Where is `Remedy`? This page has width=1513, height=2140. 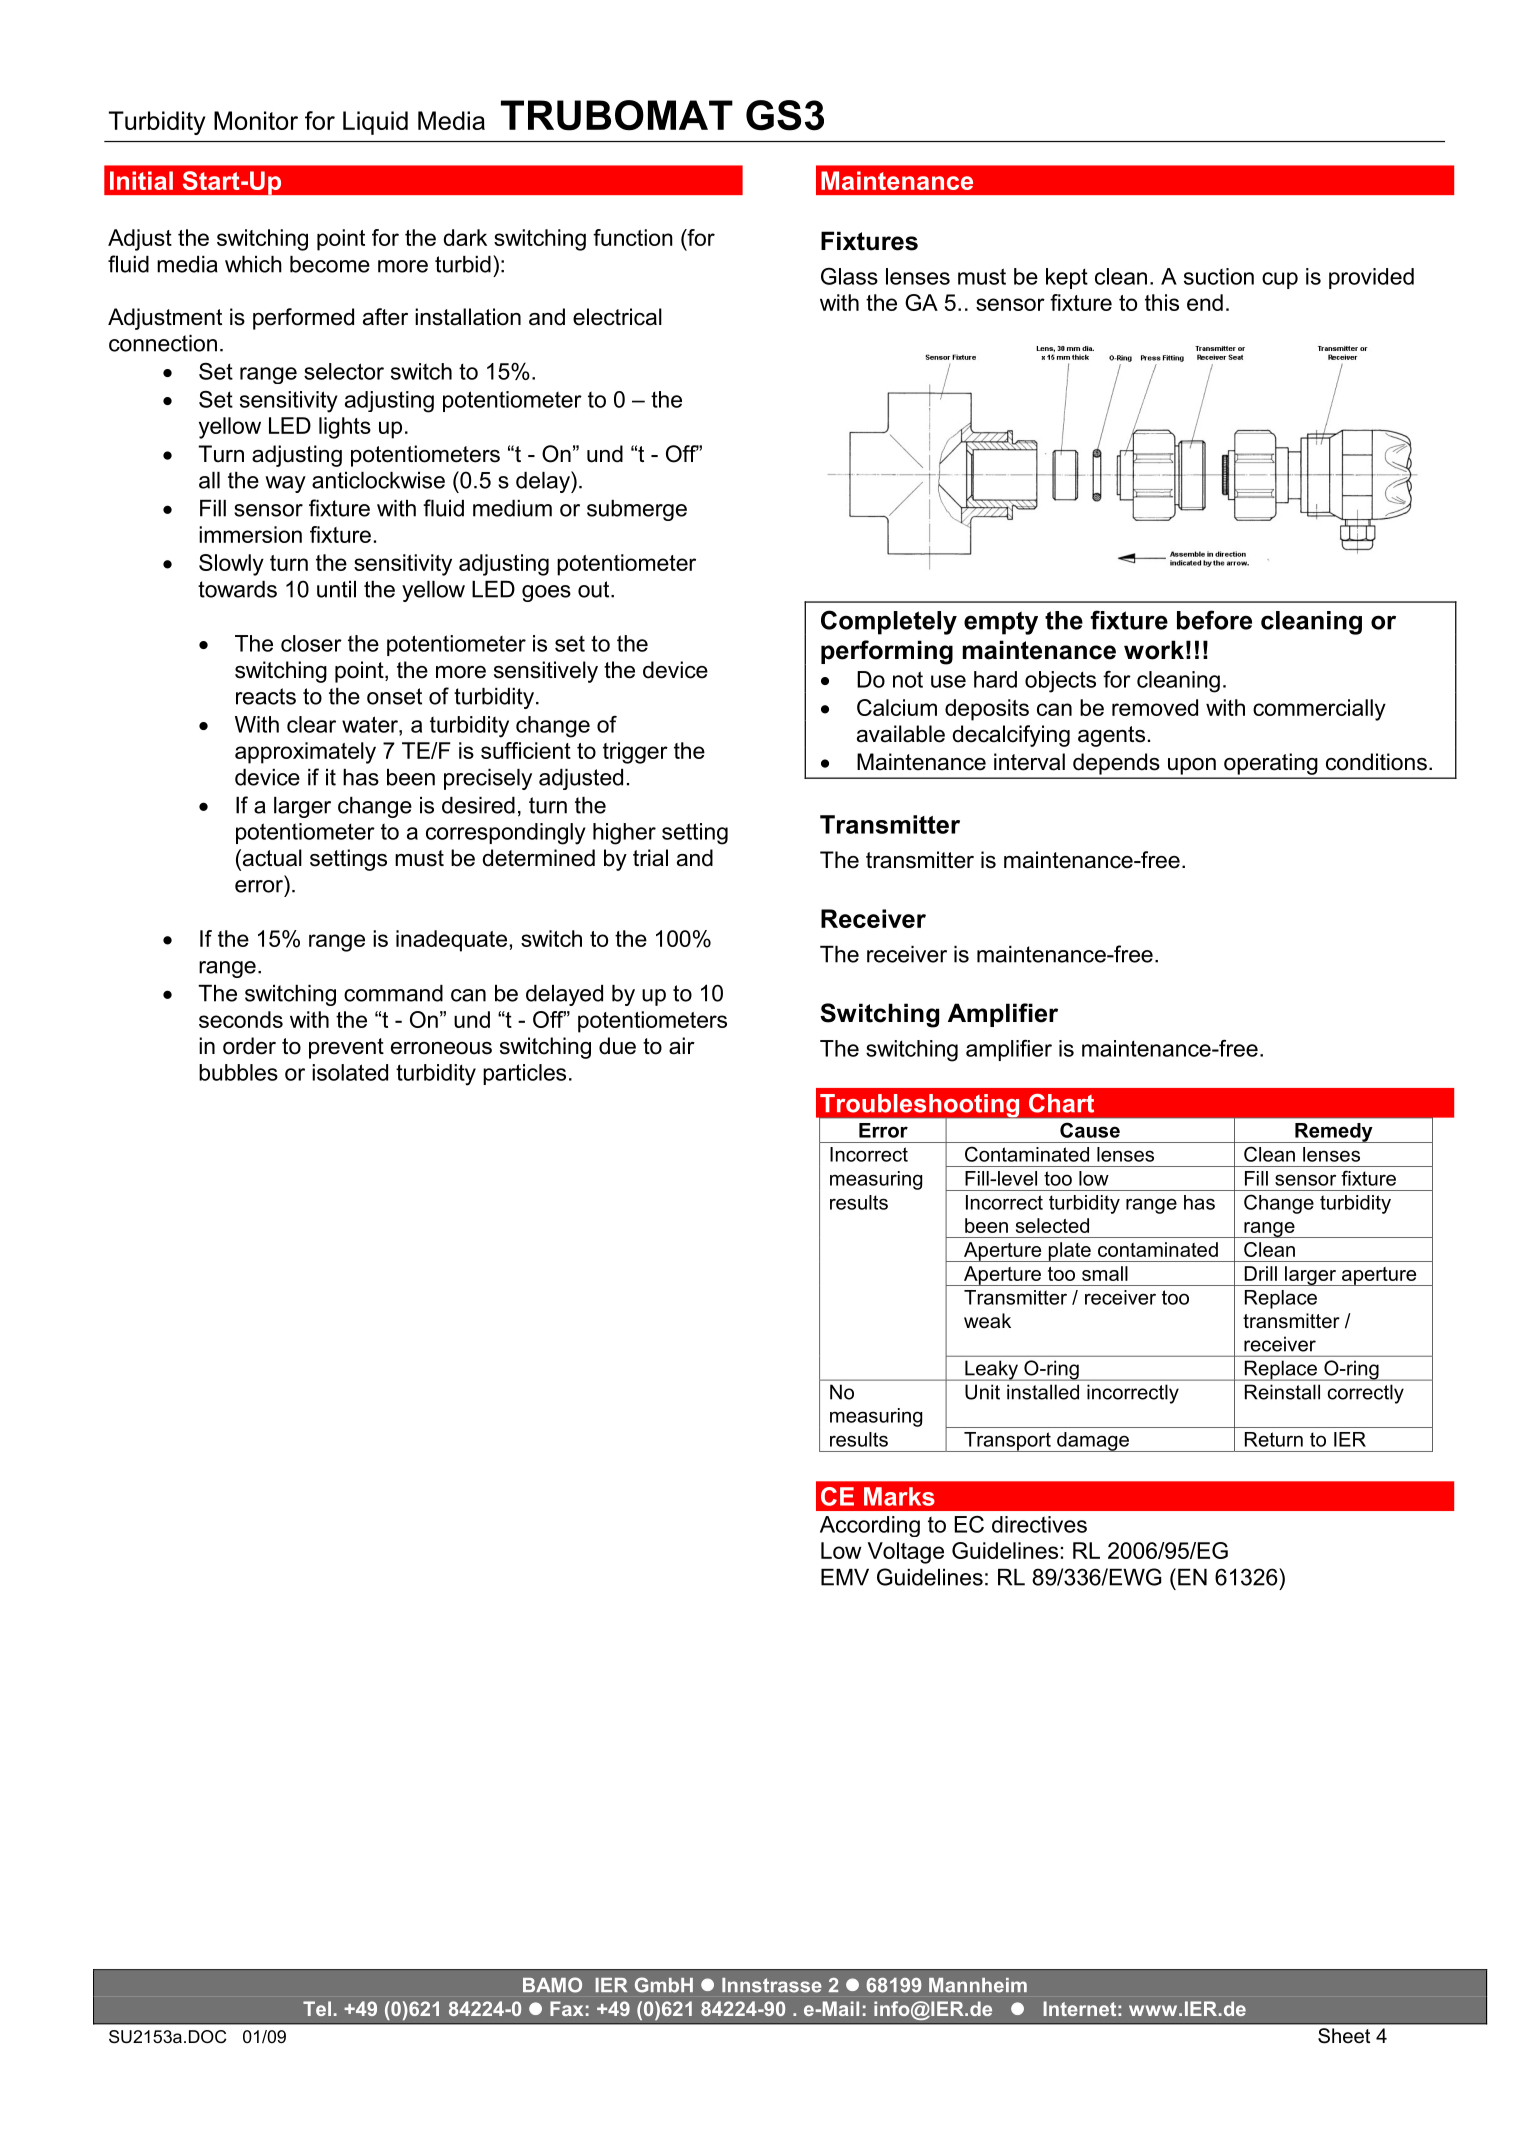 Remedy is located at coordinates (1334, 1133).
